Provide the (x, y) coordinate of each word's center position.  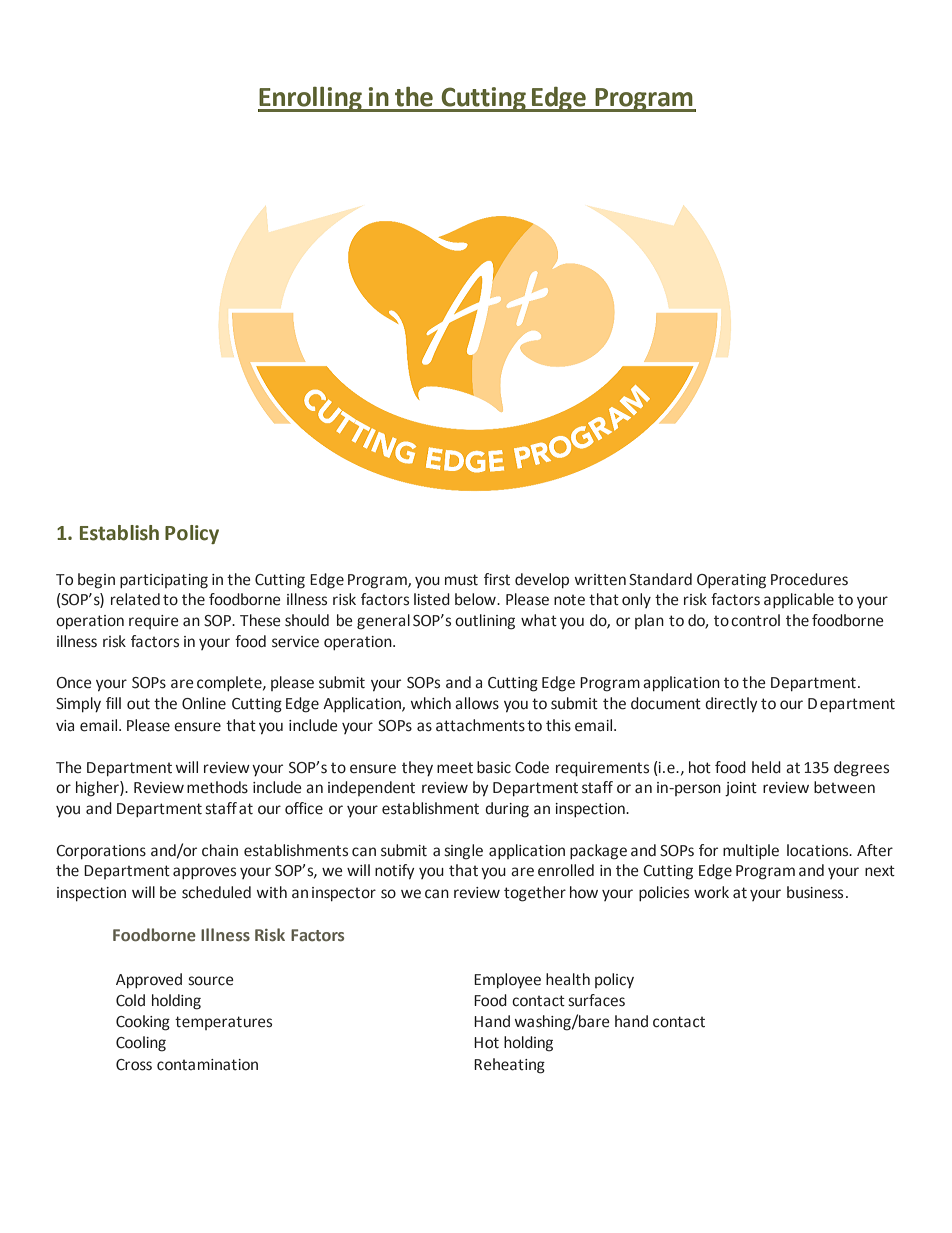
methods (217, 787)
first (497, 579)
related (135, 599)
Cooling (141, 1044)
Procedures (809, 579)
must (461, 580)
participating (164, 581)
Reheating (509, 1066)
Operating (731, 581)
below (476, 599)
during (507, 810)
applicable (799, 600)
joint (741, 789)
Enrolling (311, 99)
